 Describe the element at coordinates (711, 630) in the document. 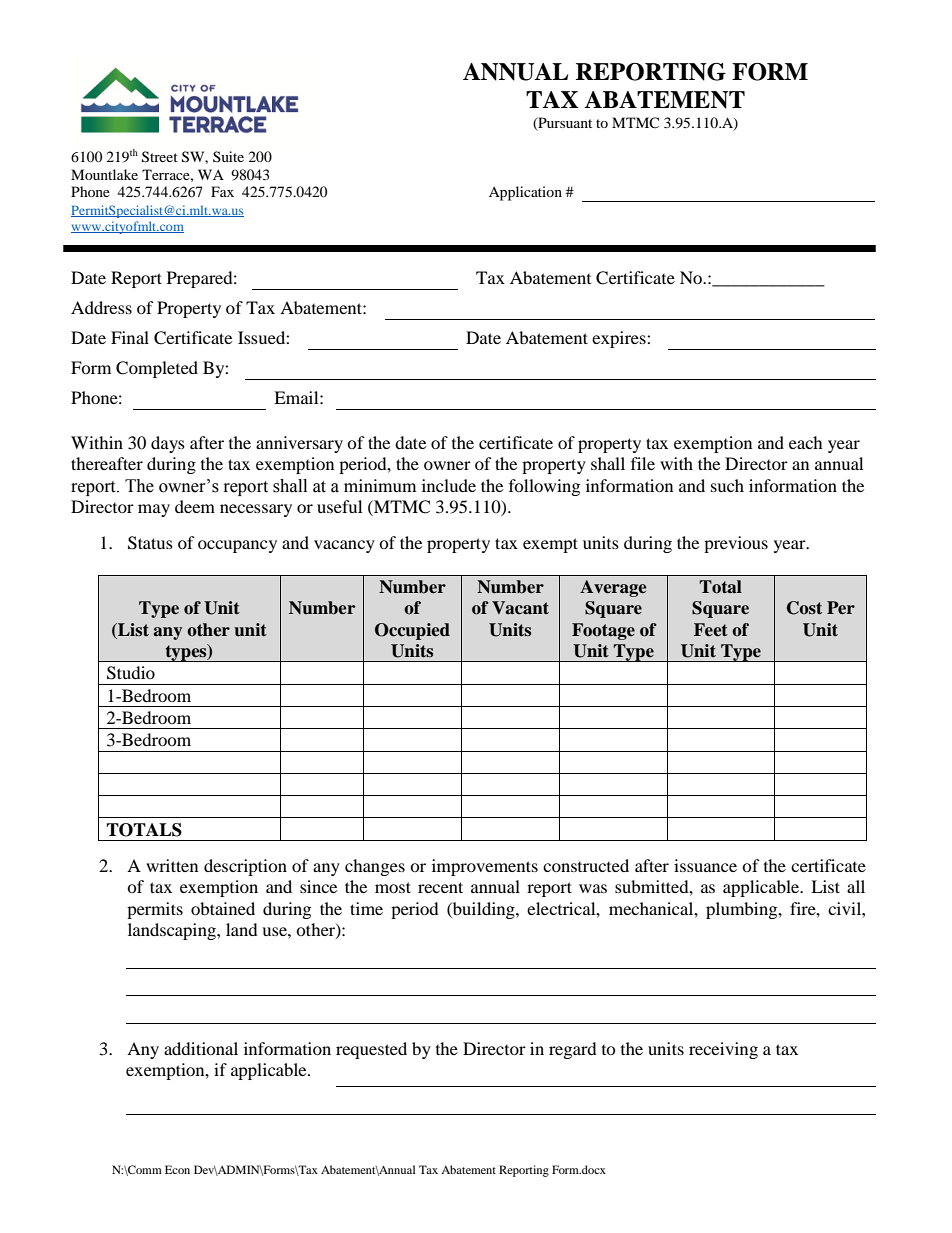

I see `Feet` at that location.
